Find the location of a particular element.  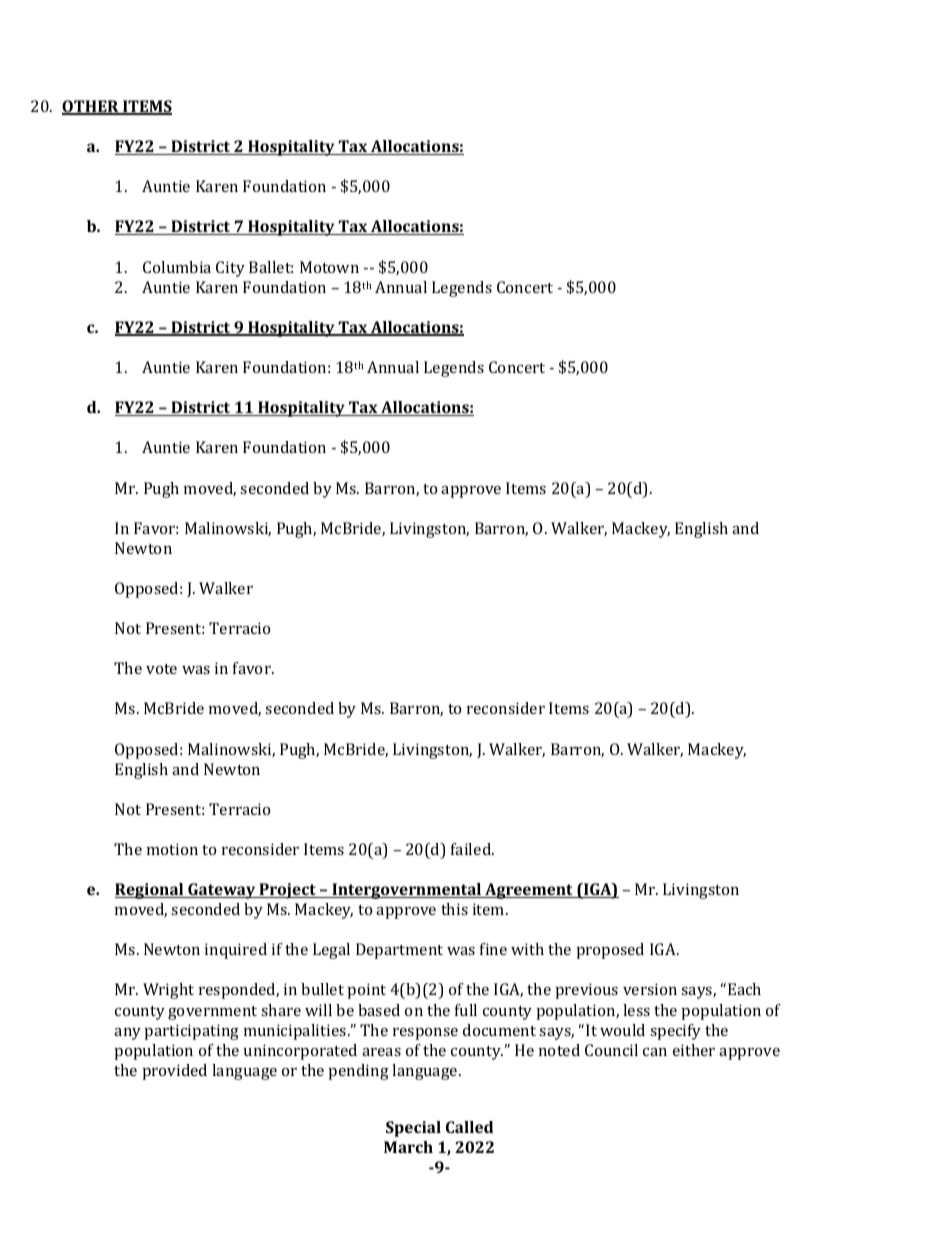

Motown is located at coordinates (329, 267).
